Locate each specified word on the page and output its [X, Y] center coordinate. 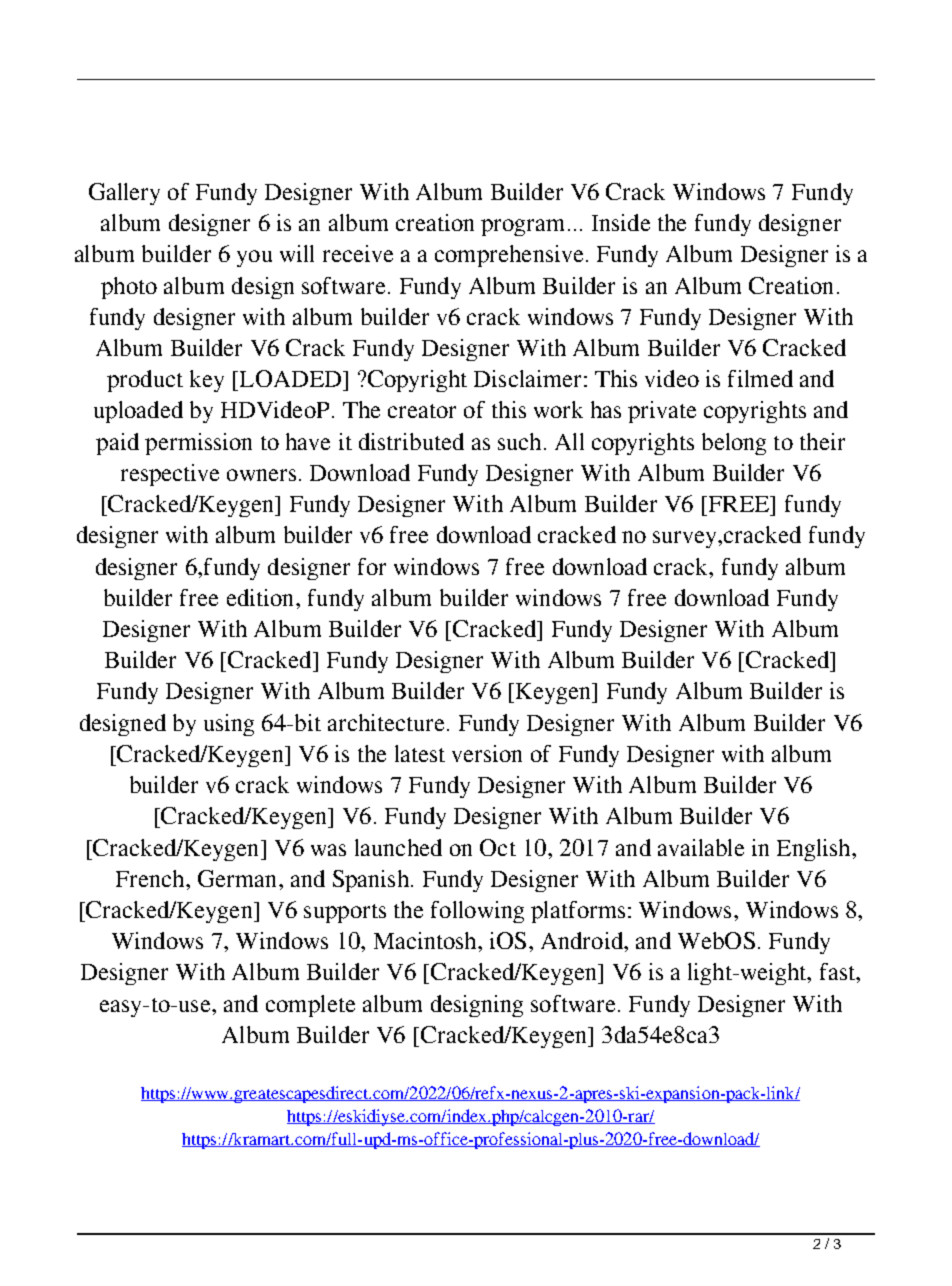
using [229, 725]
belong [734, 444]
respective [170, 475]
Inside [621, 222]
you [254, 258]
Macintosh [426, 940]
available [701, 847]
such [519, 441]
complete [310, 1006]
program [522, 227]
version [487, 753]
